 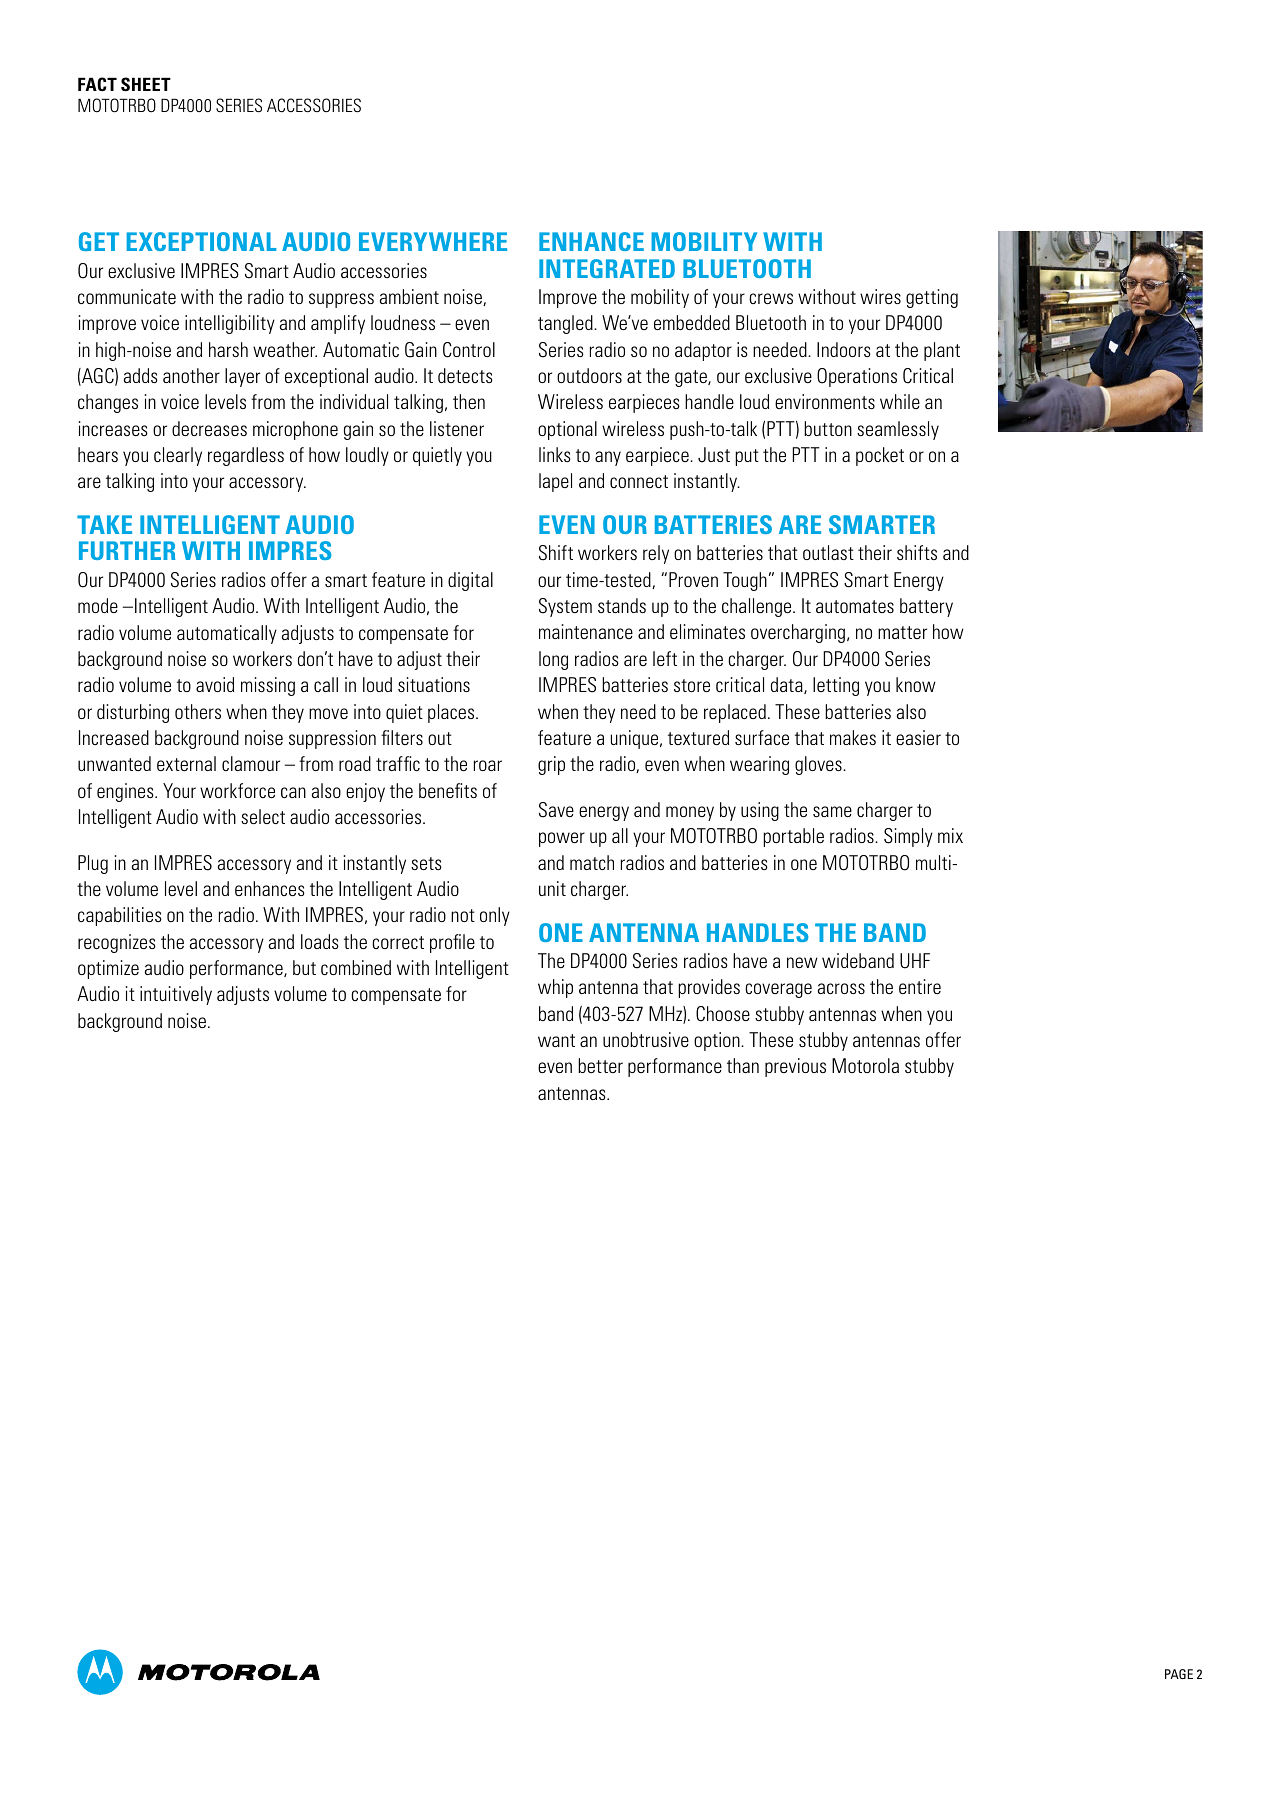 What do you see at coordinates (176, 995) in the screenshot?
I see `intuitively` at bounding box center [176, 995].
